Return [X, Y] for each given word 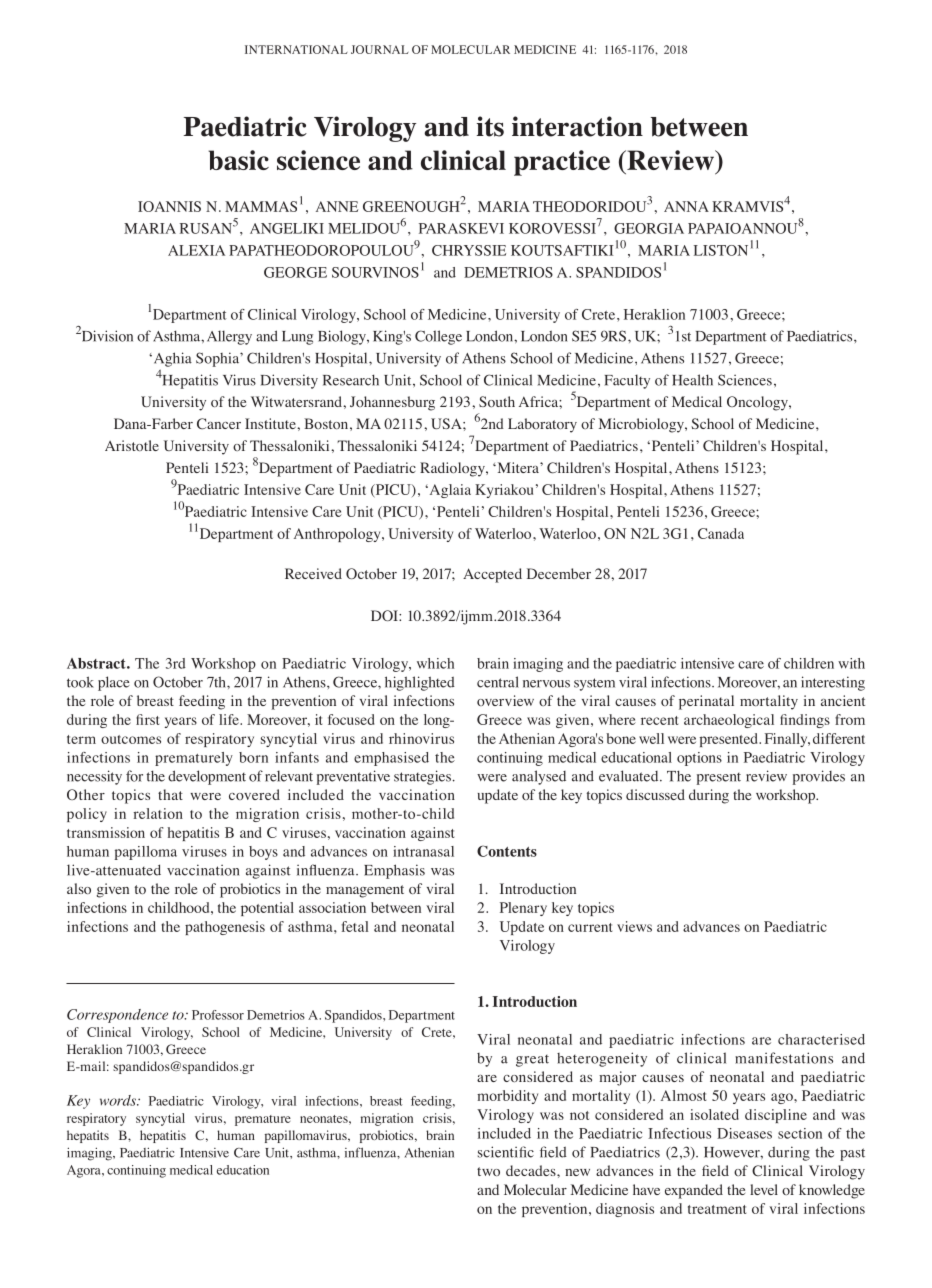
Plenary [523, 909]
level [764, 1189]
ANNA [686, 206]
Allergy [229, 337]
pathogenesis [225, 928]
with [851, 663]
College [438, 337]
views [634, 926]
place [114, 683]
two [488, 1171]
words [119, 1100]
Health [692, 380]
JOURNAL [380, 49]
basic [238, 160]
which [435, 663]
